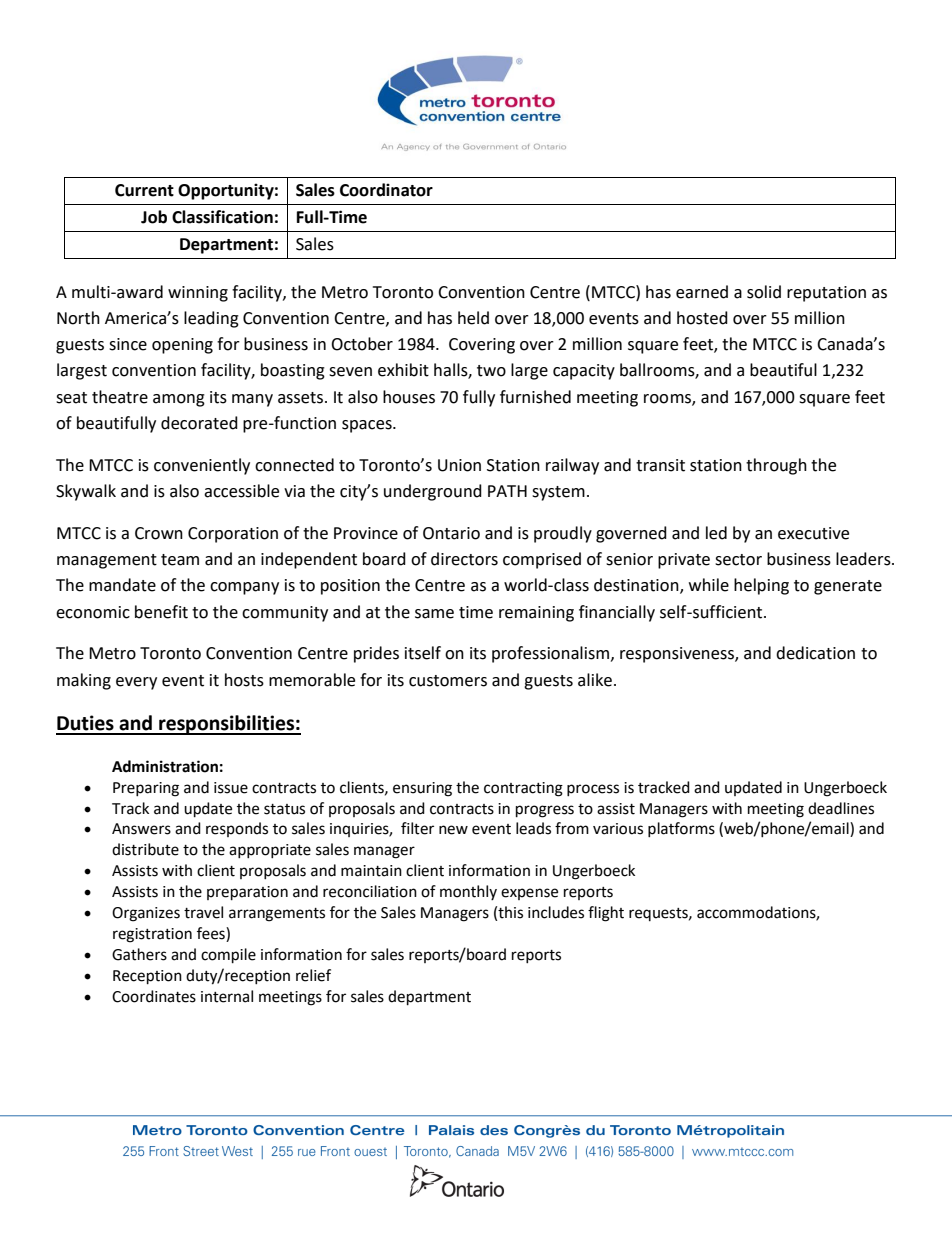 This page has height=1233, width=952. I want to click on solid, so click(764, 292).
